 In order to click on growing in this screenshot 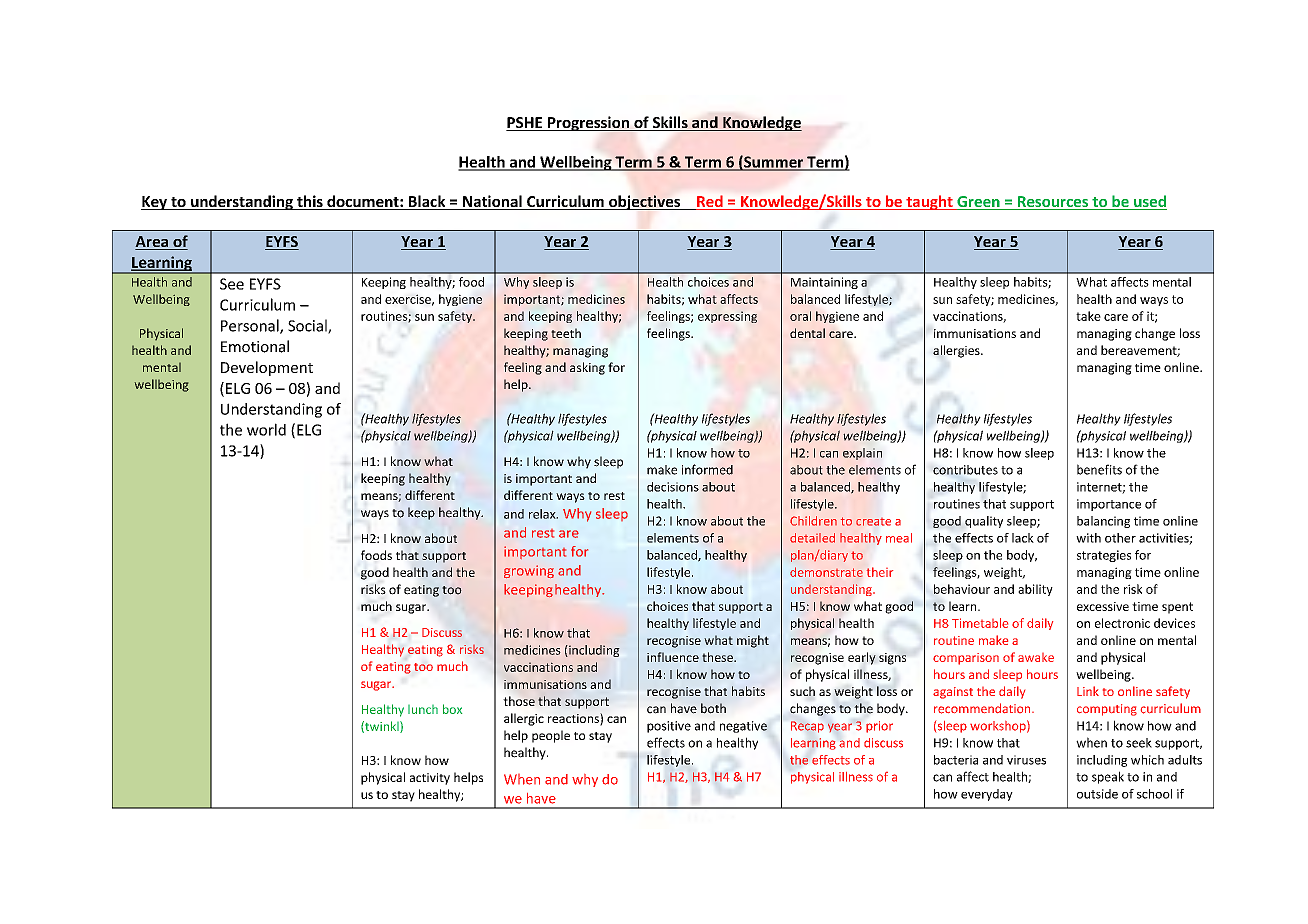, I will do `click(529, 571)`.
